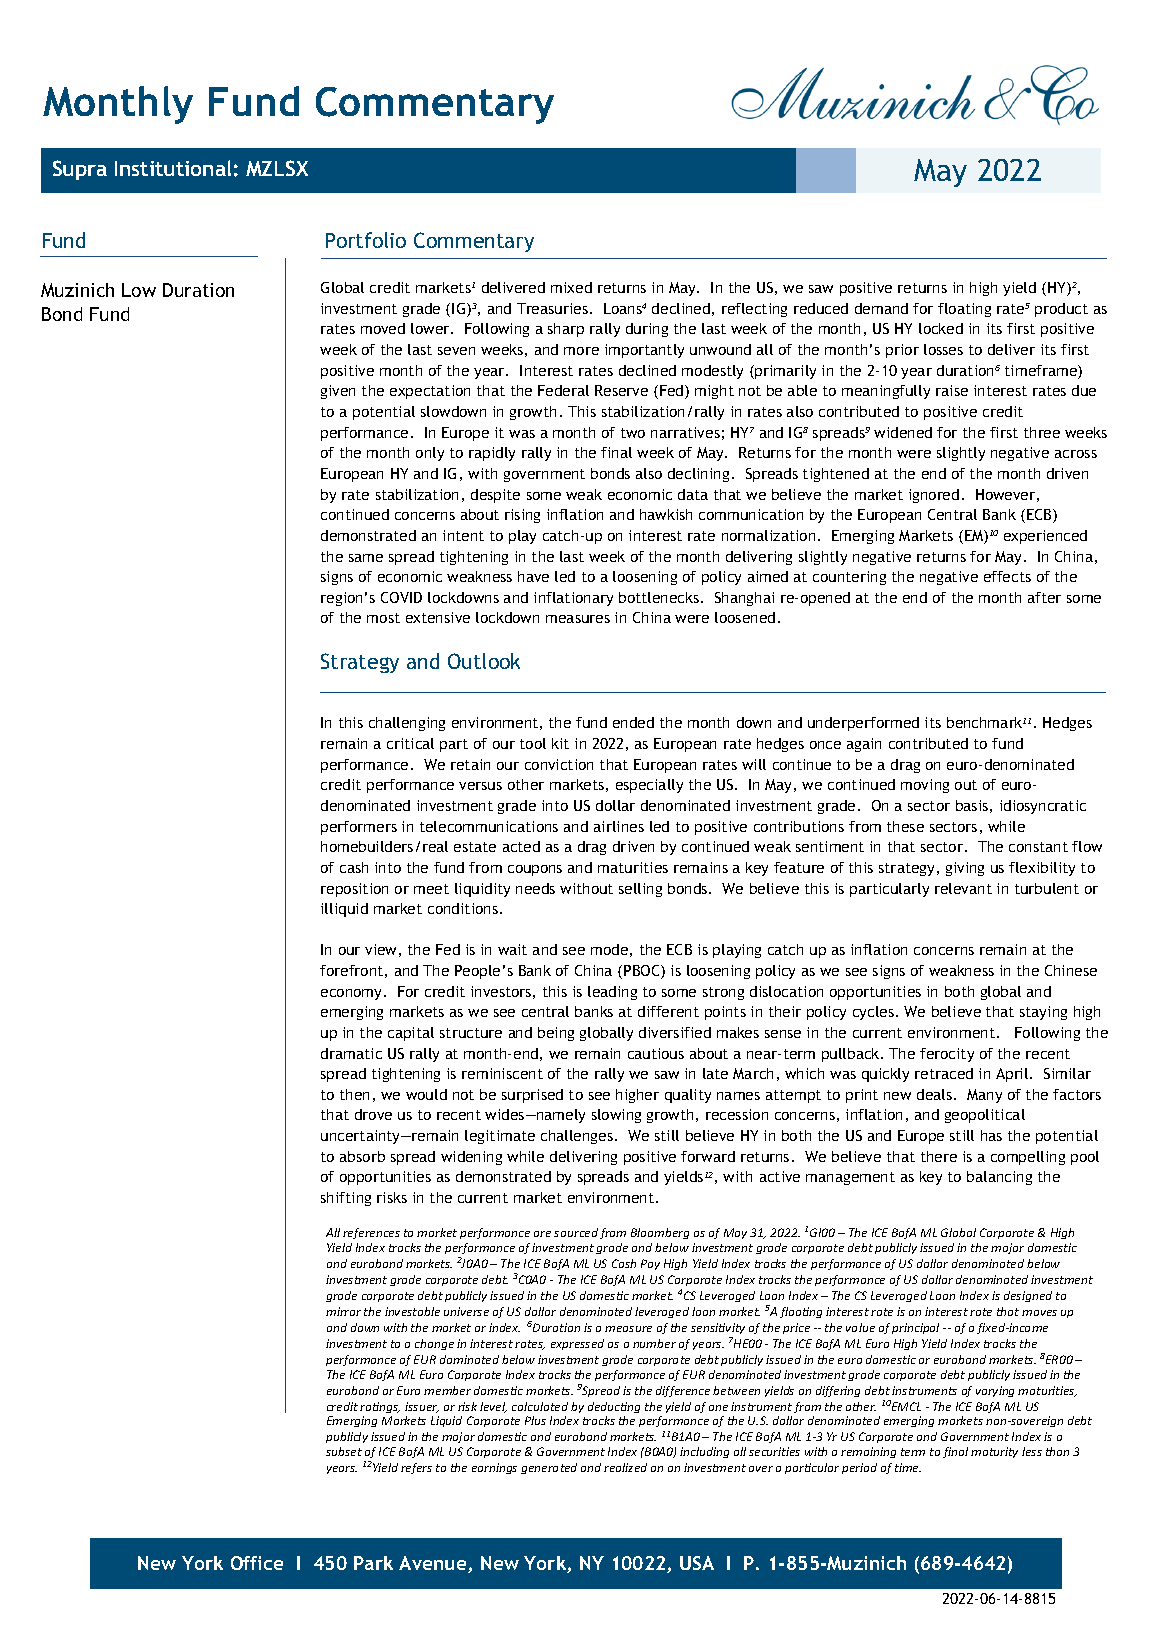 Image resolution: width=1150 pixels, height=1626 pixels. Describe the element at coordinates (612, 993) in the document. I see `leading` at that location.
